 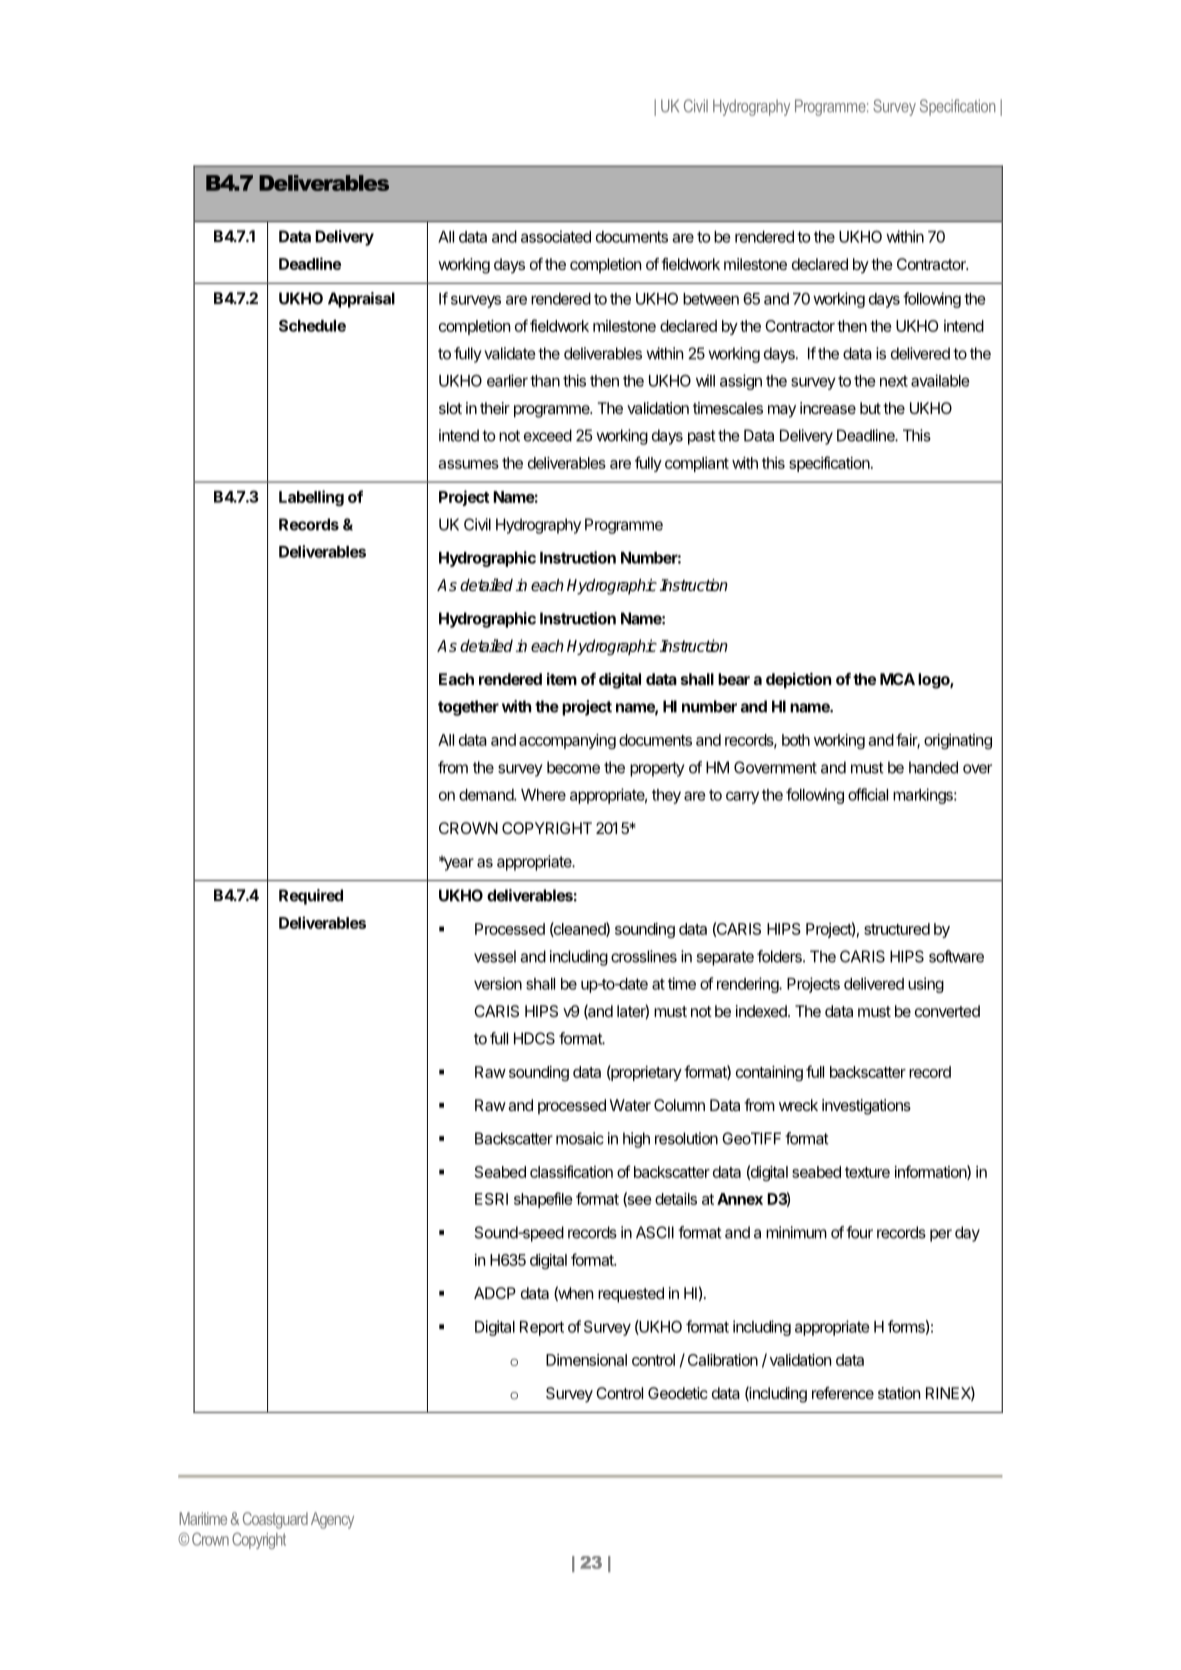 I want to click on MCA, so click(x=897, y=679).
